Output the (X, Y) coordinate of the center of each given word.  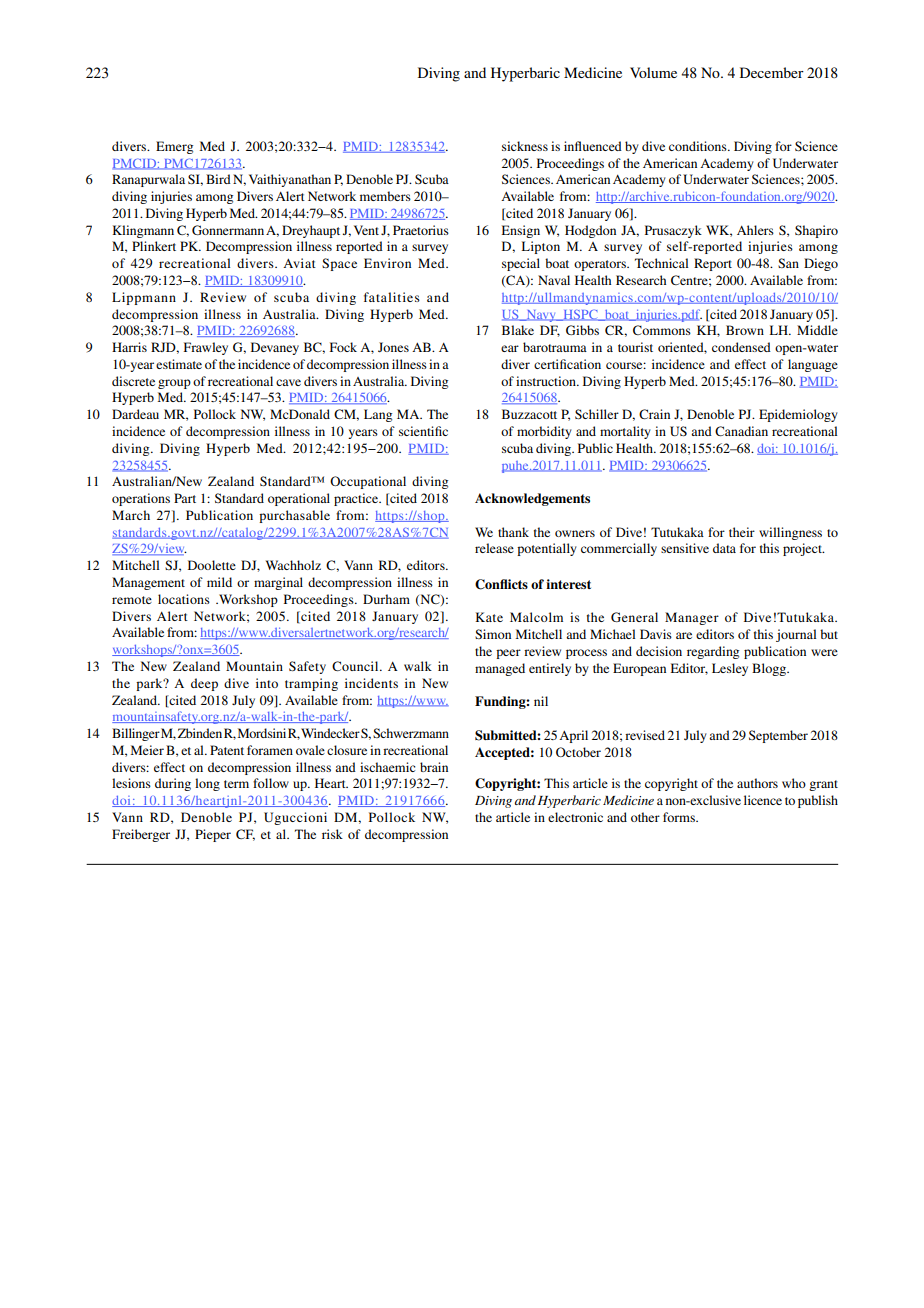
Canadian (741, 431)
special (521, 264)
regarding (713, 652)
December (772, 72)
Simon (493, 634)
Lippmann (144, 298)
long (207, 784)
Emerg (174, 147)
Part (185, 498)
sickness (525, 146)
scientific (423, 431)
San (788, 263)
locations (184, 599)
